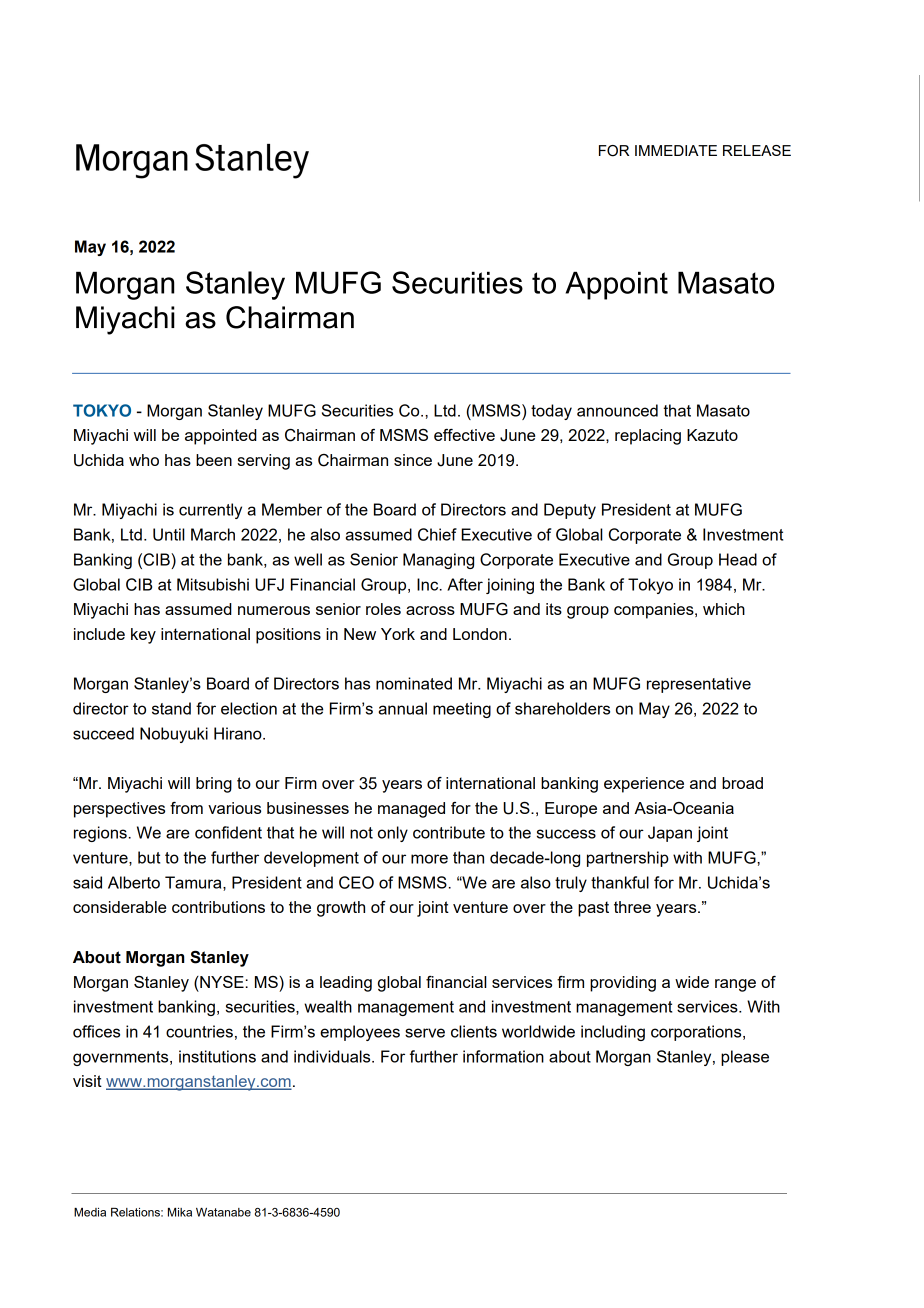 The width and height of the page is (924, 1308). I want to click on RELEASE, so click(757, 150).
